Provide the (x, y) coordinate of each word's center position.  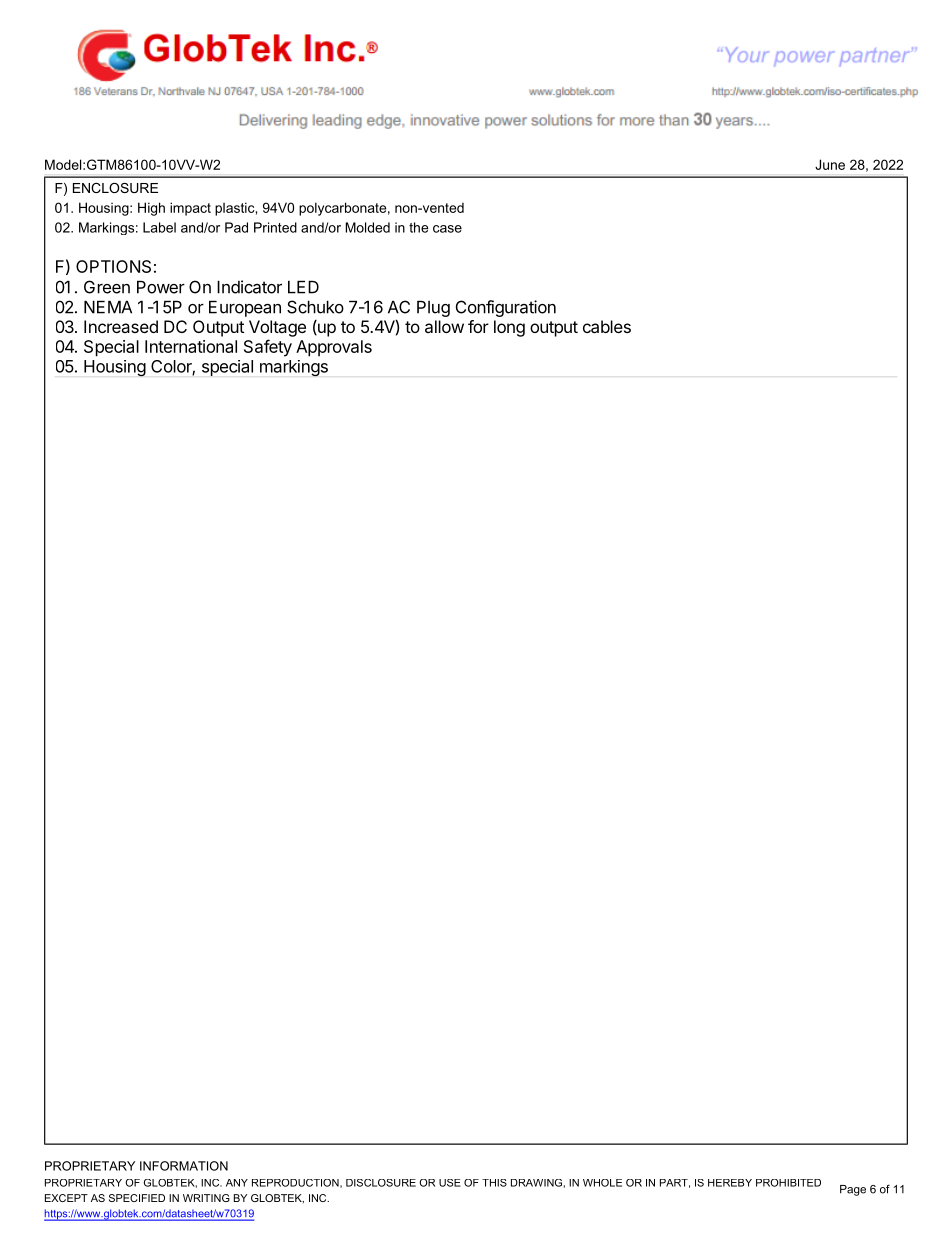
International (191, 346)
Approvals (334, 348)
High (151, 209)
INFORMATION (184, 1166)
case (447, 229)
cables (607, 326)
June (830, 164)
